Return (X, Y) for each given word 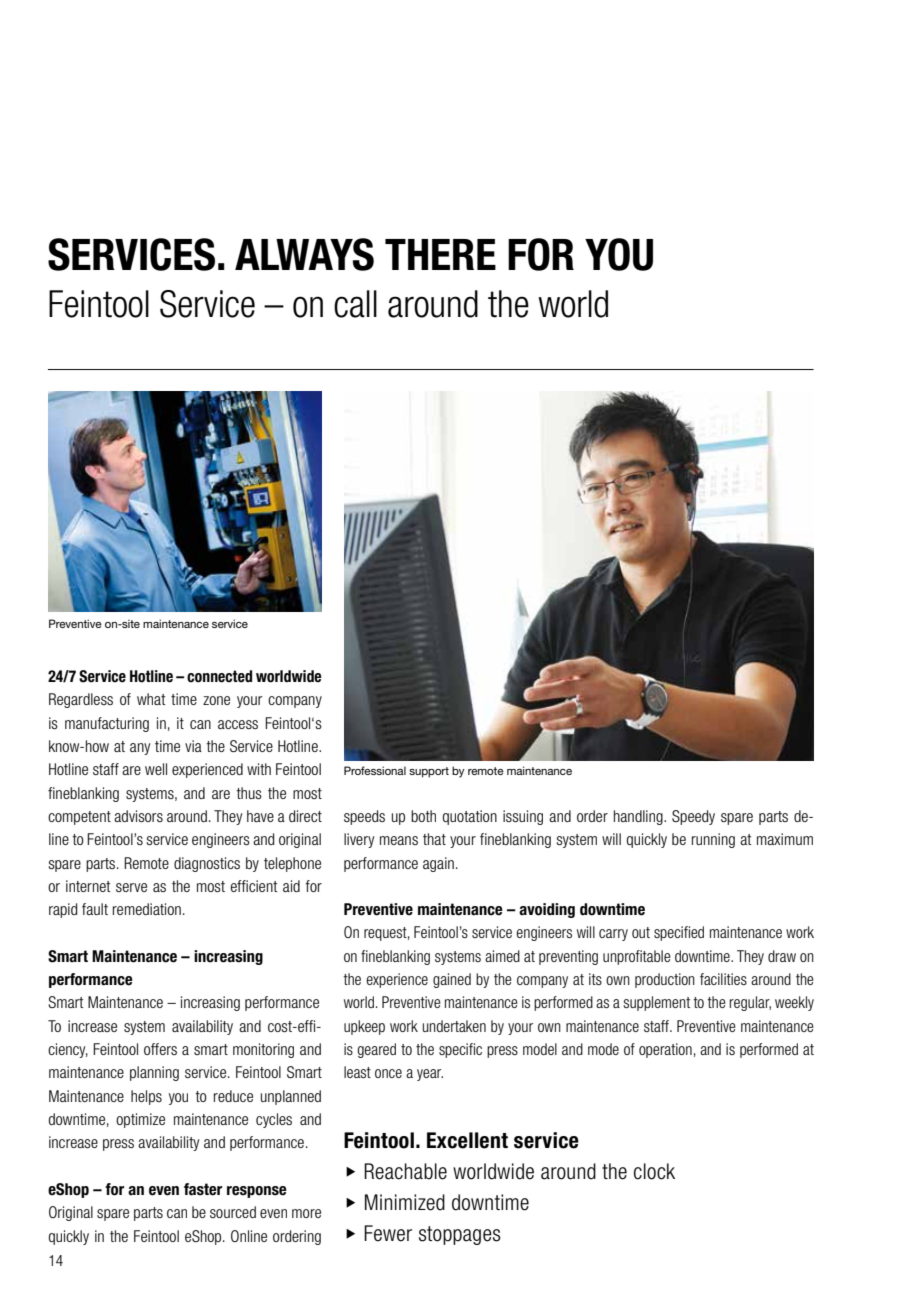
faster (203, 1189)
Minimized (405, 1202)
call (355, 304)
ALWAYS (304, 254)
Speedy (693, 817)
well (156, 769)
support (429, 772)
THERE (440, 254)
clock (654, 1171)
